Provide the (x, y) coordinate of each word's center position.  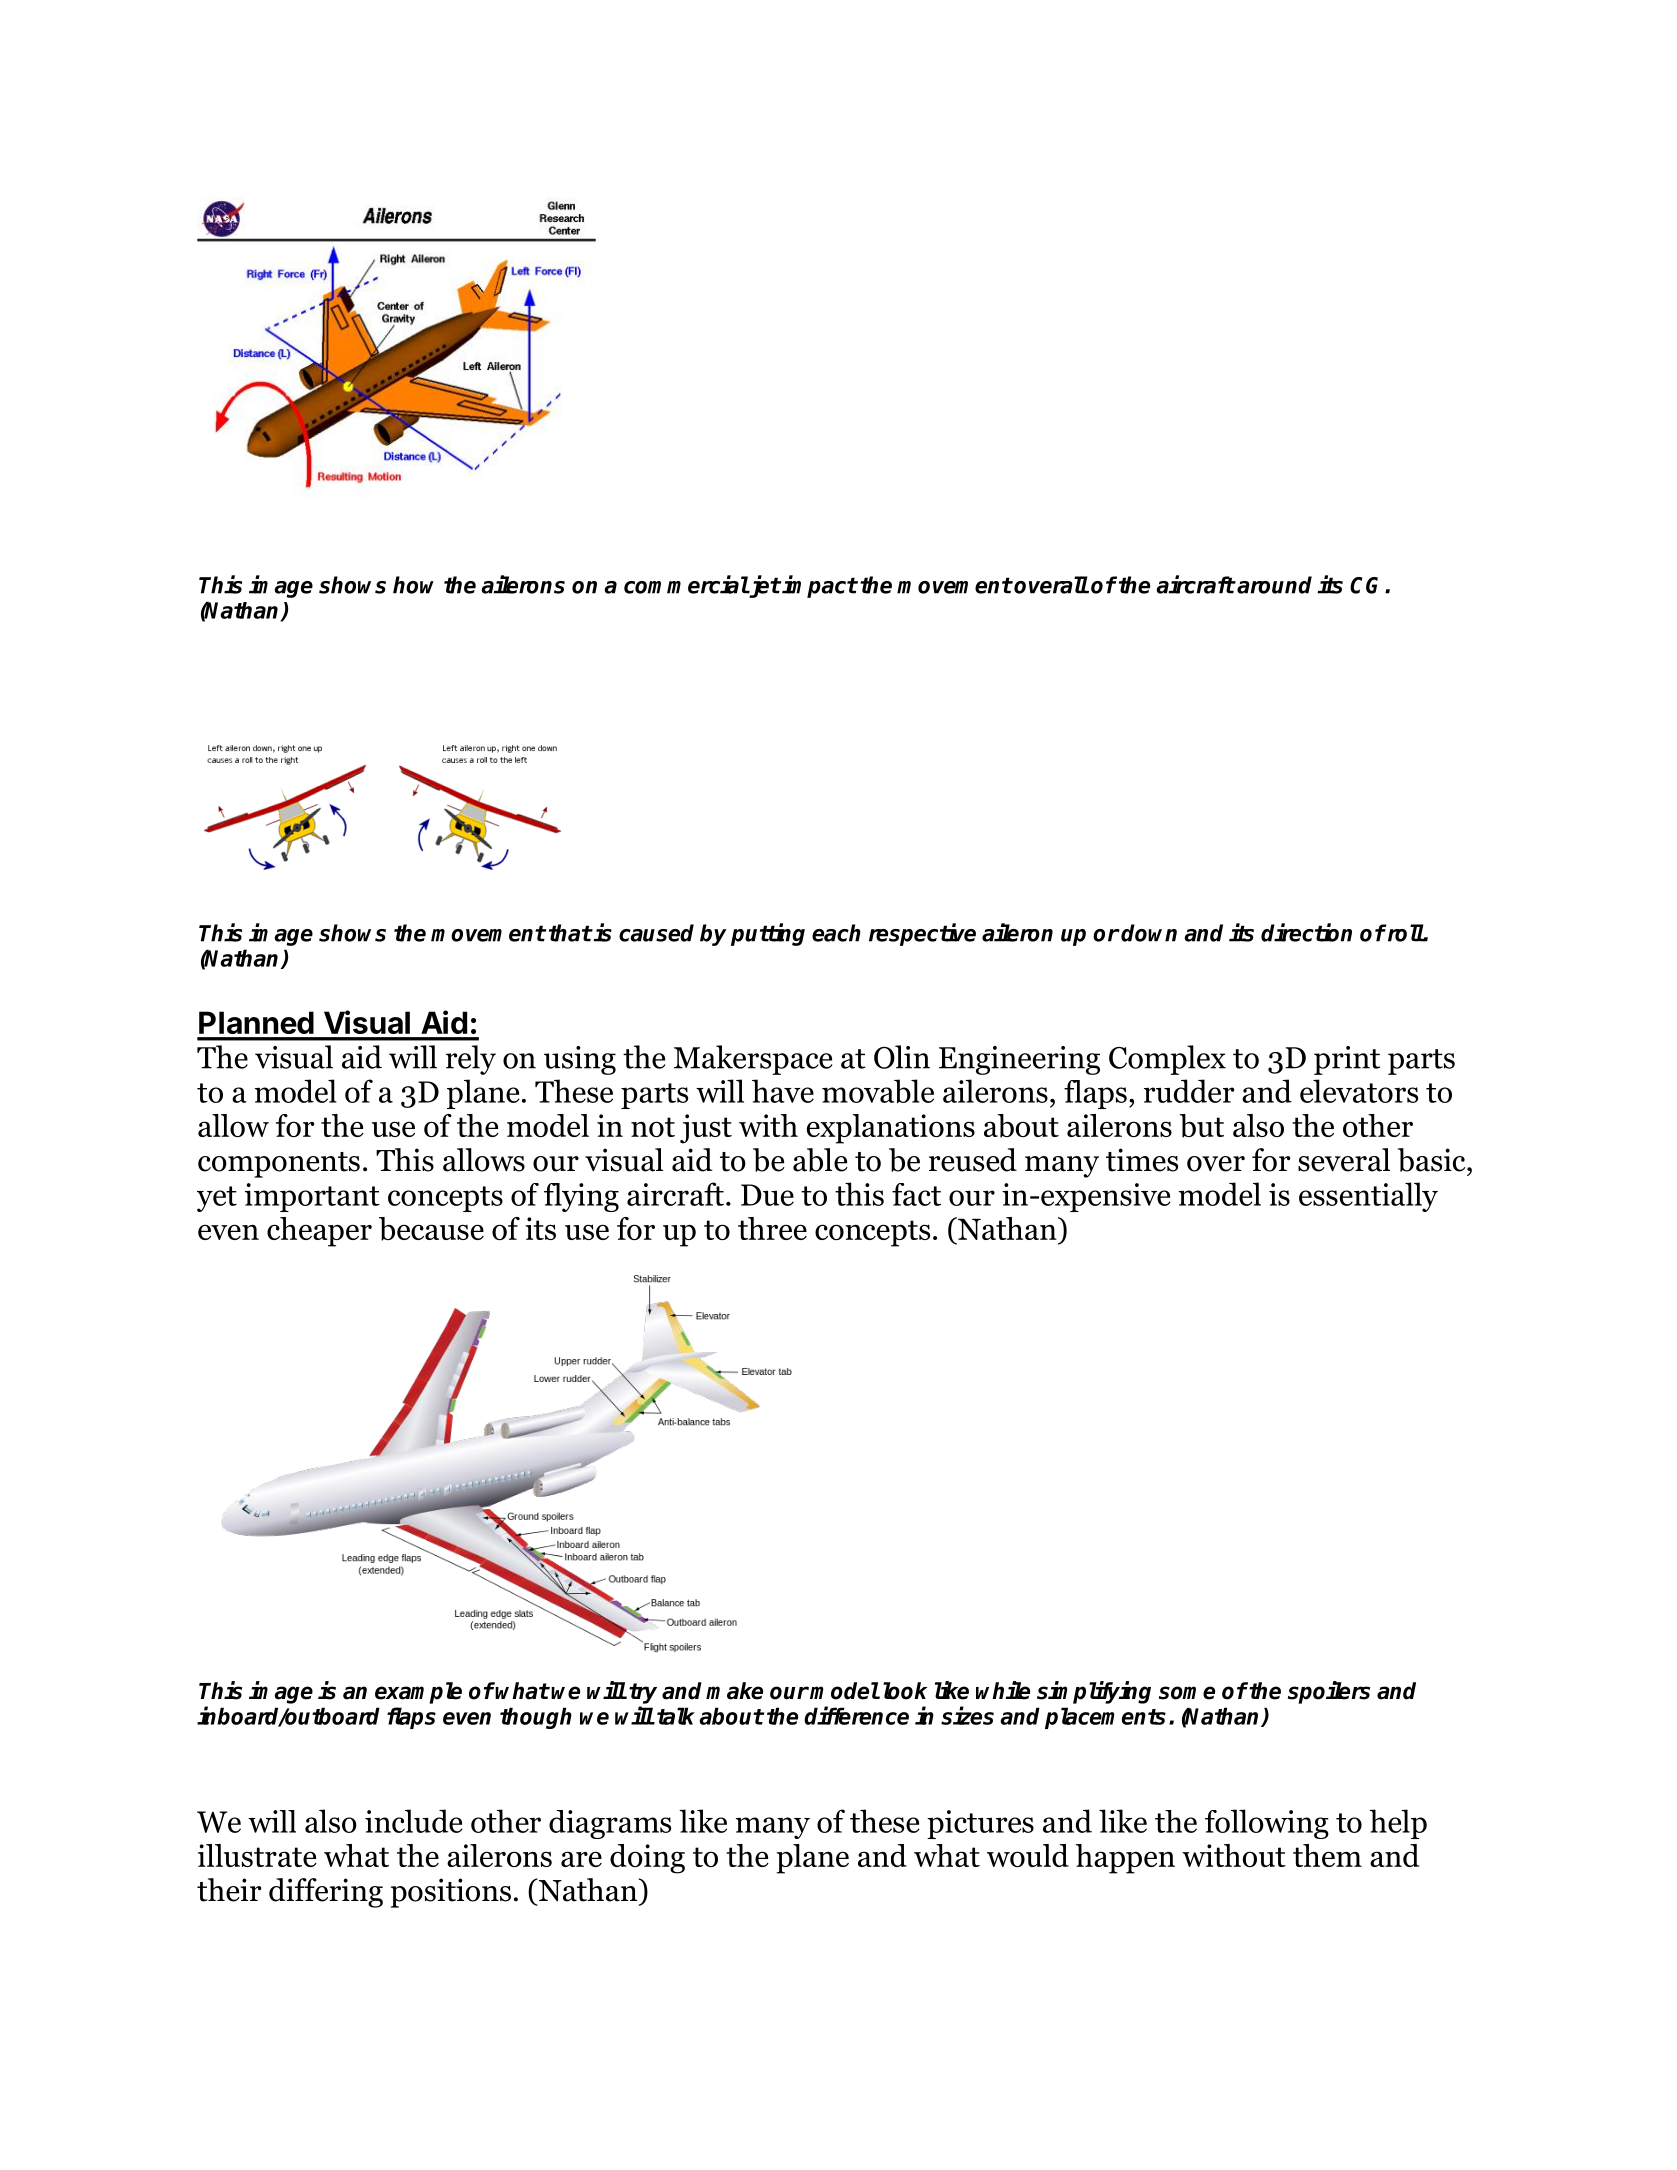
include (414, 1821)
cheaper (319, 1232)
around (1274, 585)
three (772, 1228)
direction (1306, 932)
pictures (980, 1824)
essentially (1368, 1197)
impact (819, 586)
